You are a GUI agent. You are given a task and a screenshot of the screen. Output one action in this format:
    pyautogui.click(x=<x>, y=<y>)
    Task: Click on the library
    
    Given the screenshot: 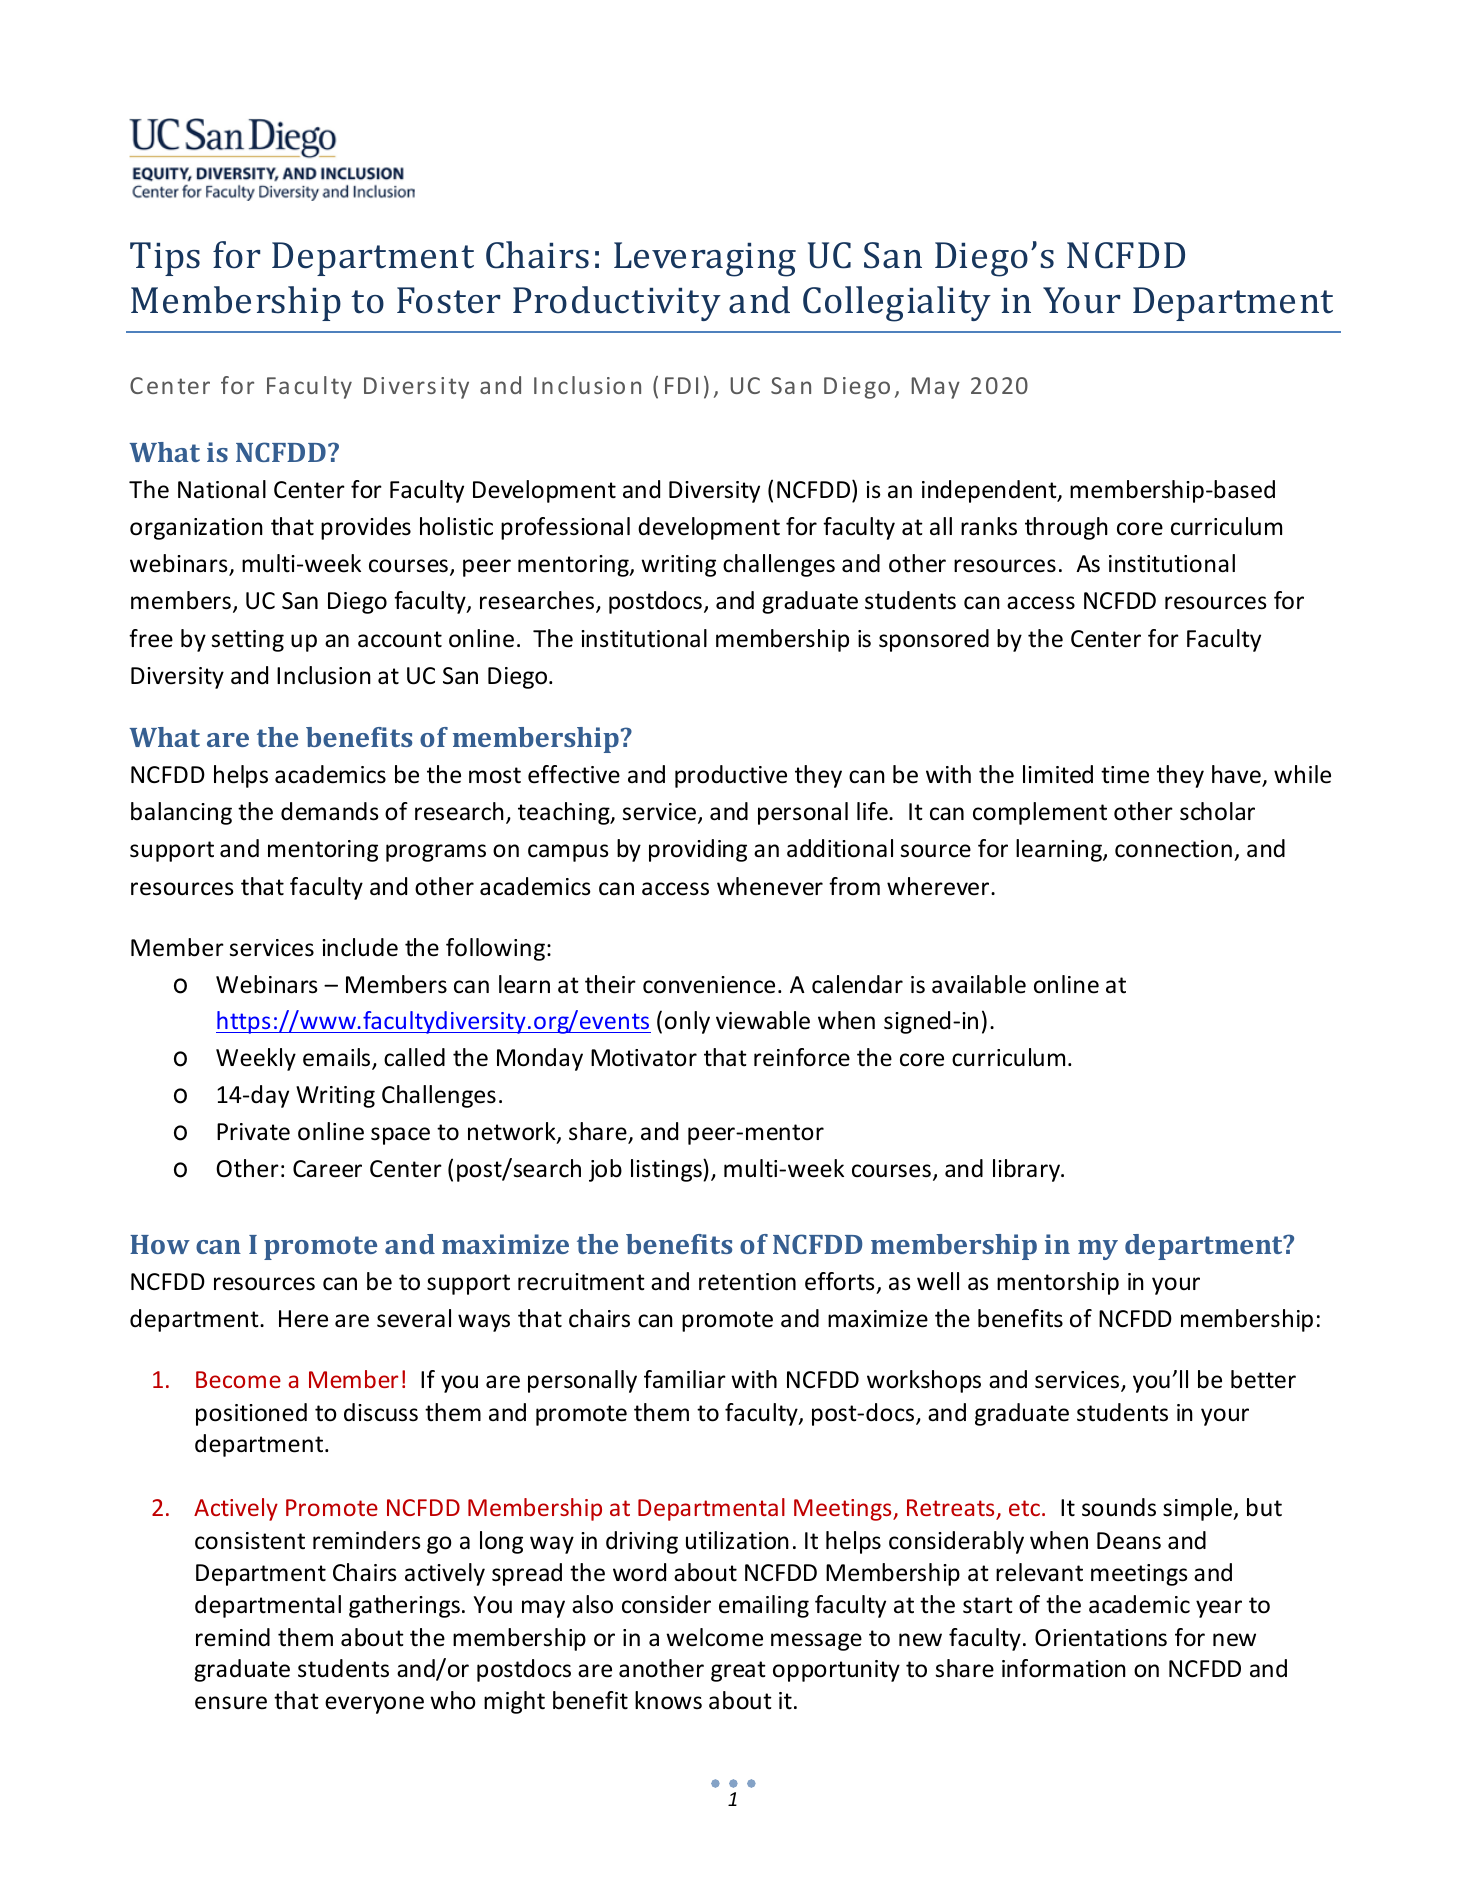 What is the action you would take?
    pyautogui.click(x=1028, y=1170)
